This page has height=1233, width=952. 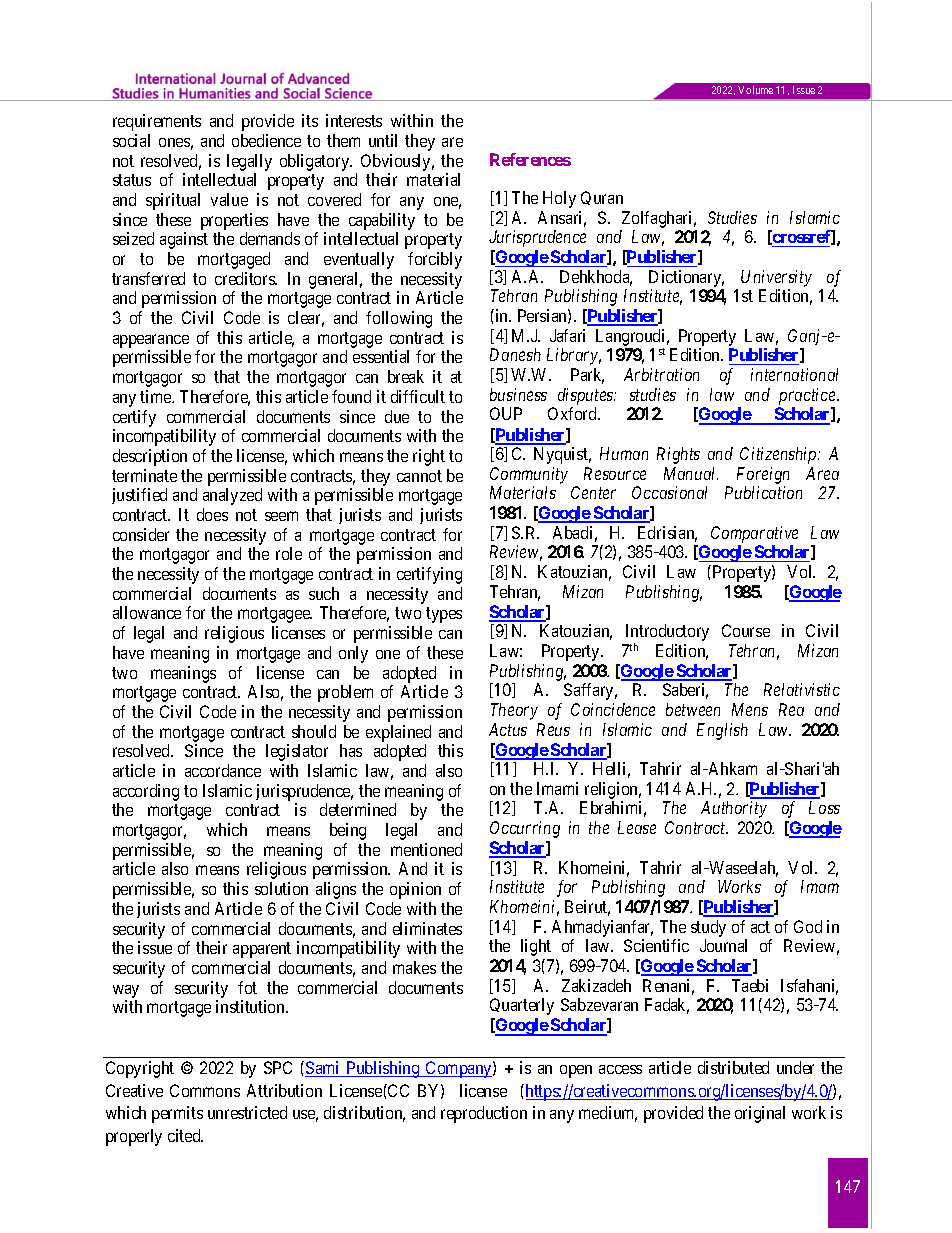 I want to click on Course, so click(x=746, y=630).
